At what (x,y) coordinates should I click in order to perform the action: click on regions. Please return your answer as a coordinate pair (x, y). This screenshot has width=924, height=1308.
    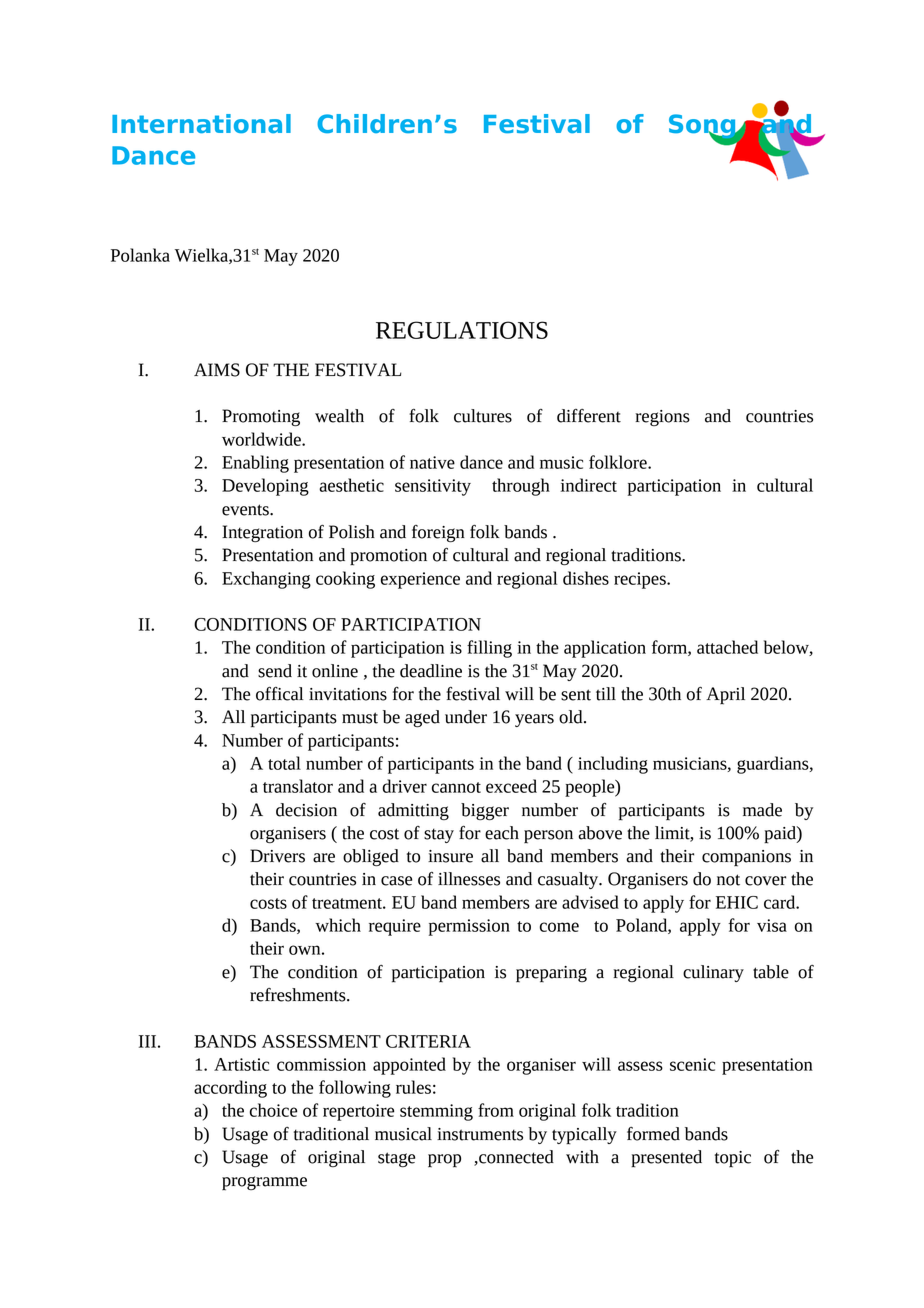
    Looking at the image, I should click on (662, 418).
